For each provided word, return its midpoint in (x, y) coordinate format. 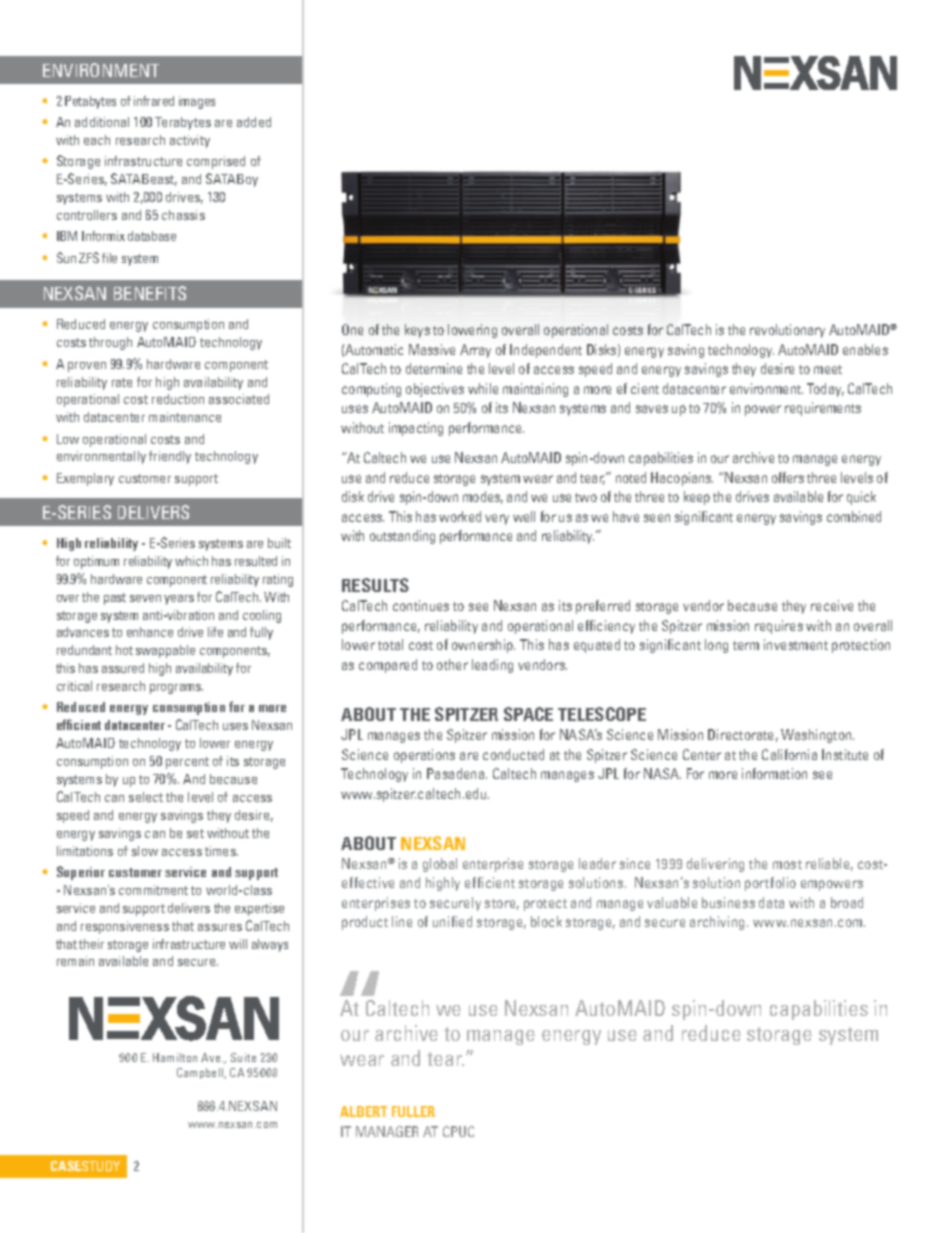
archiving (717, 923)
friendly (170, 457)
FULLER (413, 1111)
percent (187, 763)
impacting (416, 429)
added (254, 122)
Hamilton (175, 1057)
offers (788, 477)
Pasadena (457, 773)
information (774, 773)
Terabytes (183, 123)
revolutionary (787, 331)
